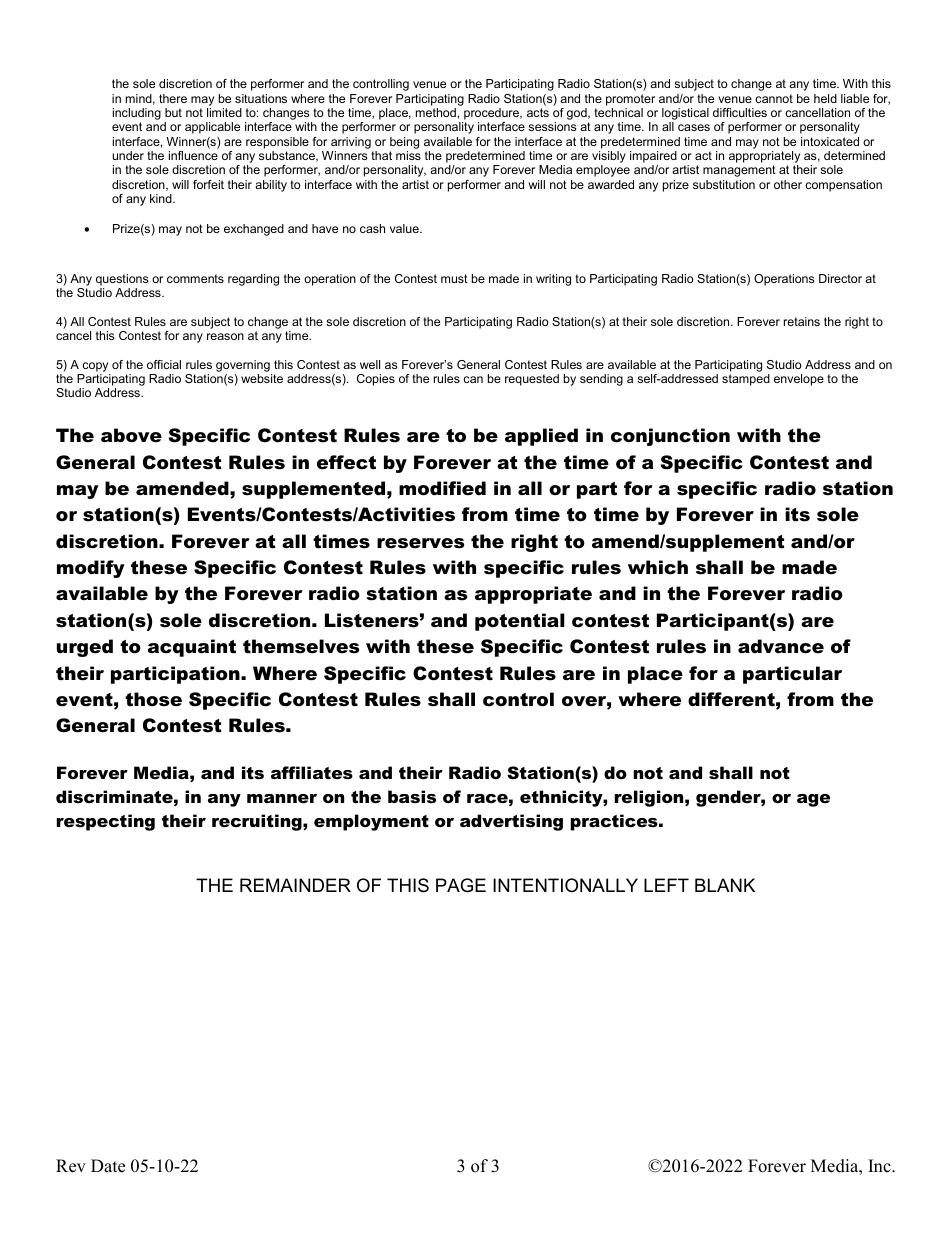 The image size is (952, 1233). I want to click on difficulties, so click(740, 112).
